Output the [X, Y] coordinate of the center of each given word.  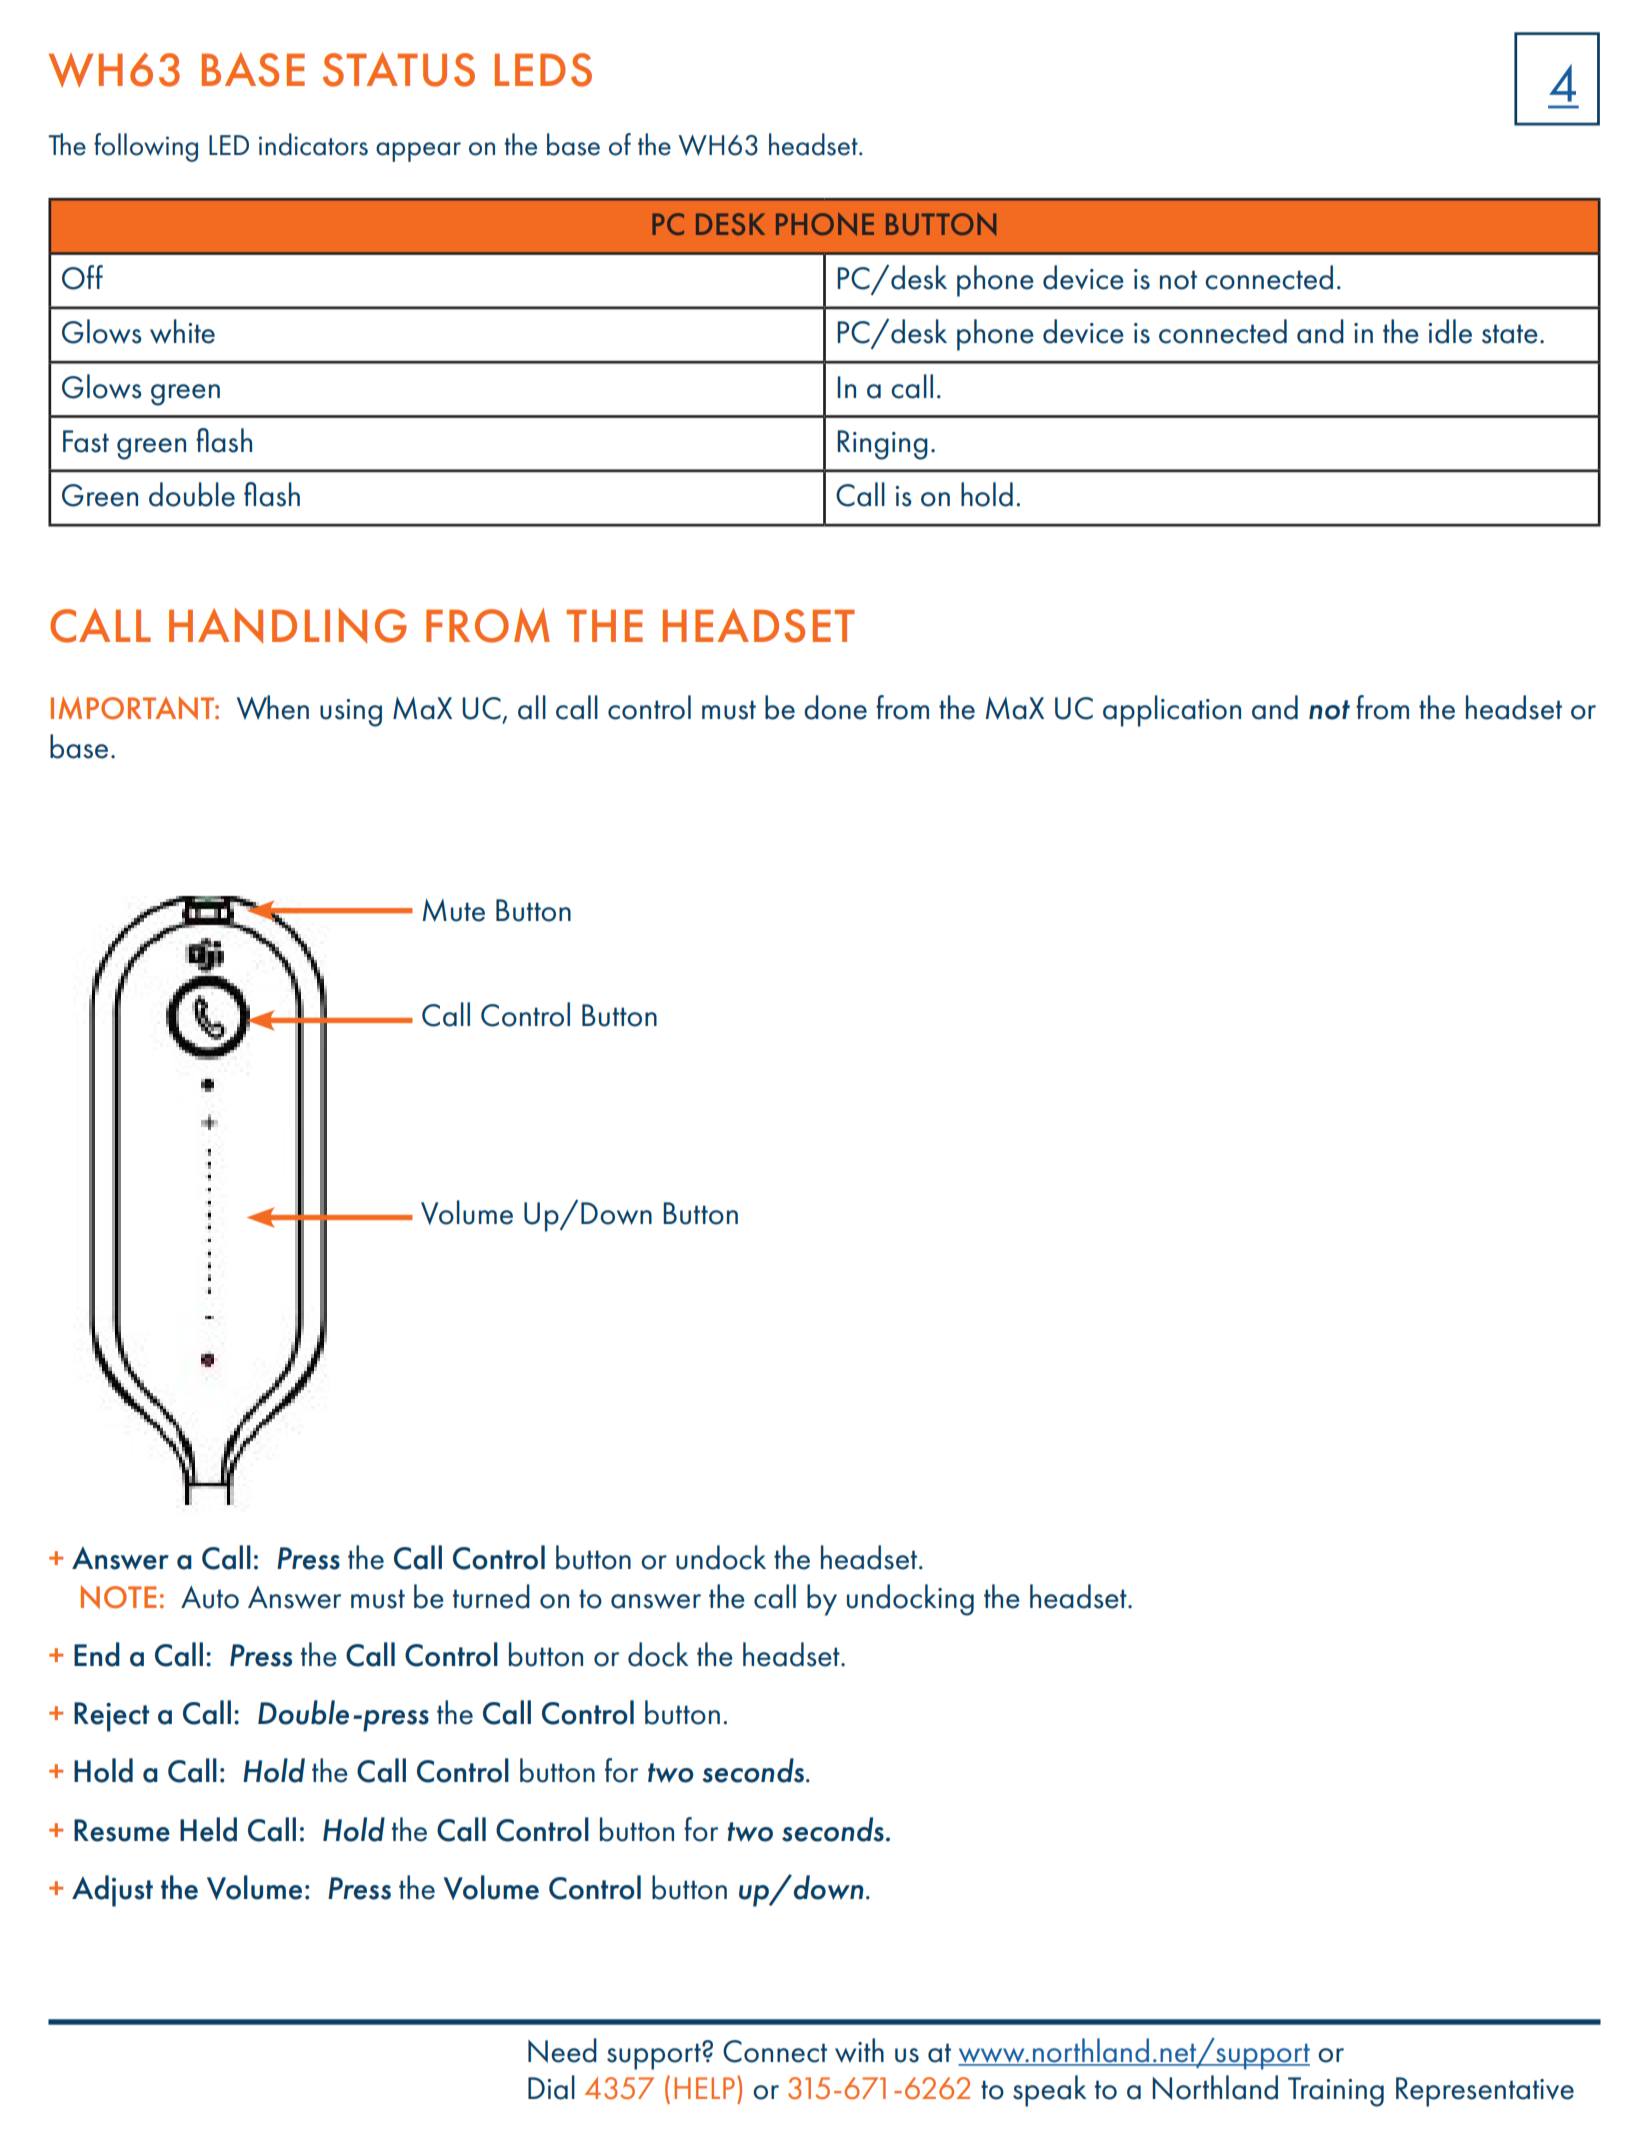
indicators [313, 144]
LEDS [543, 70]
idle [1450, 331]
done [835, 707]
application [1172, 711]
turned [491, 1596]
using [351, 713]
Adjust [112, 1891]
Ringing [882, 445]
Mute [453, 910]
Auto [210, 1597]
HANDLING [288, 625]
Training [1336, 2092]
